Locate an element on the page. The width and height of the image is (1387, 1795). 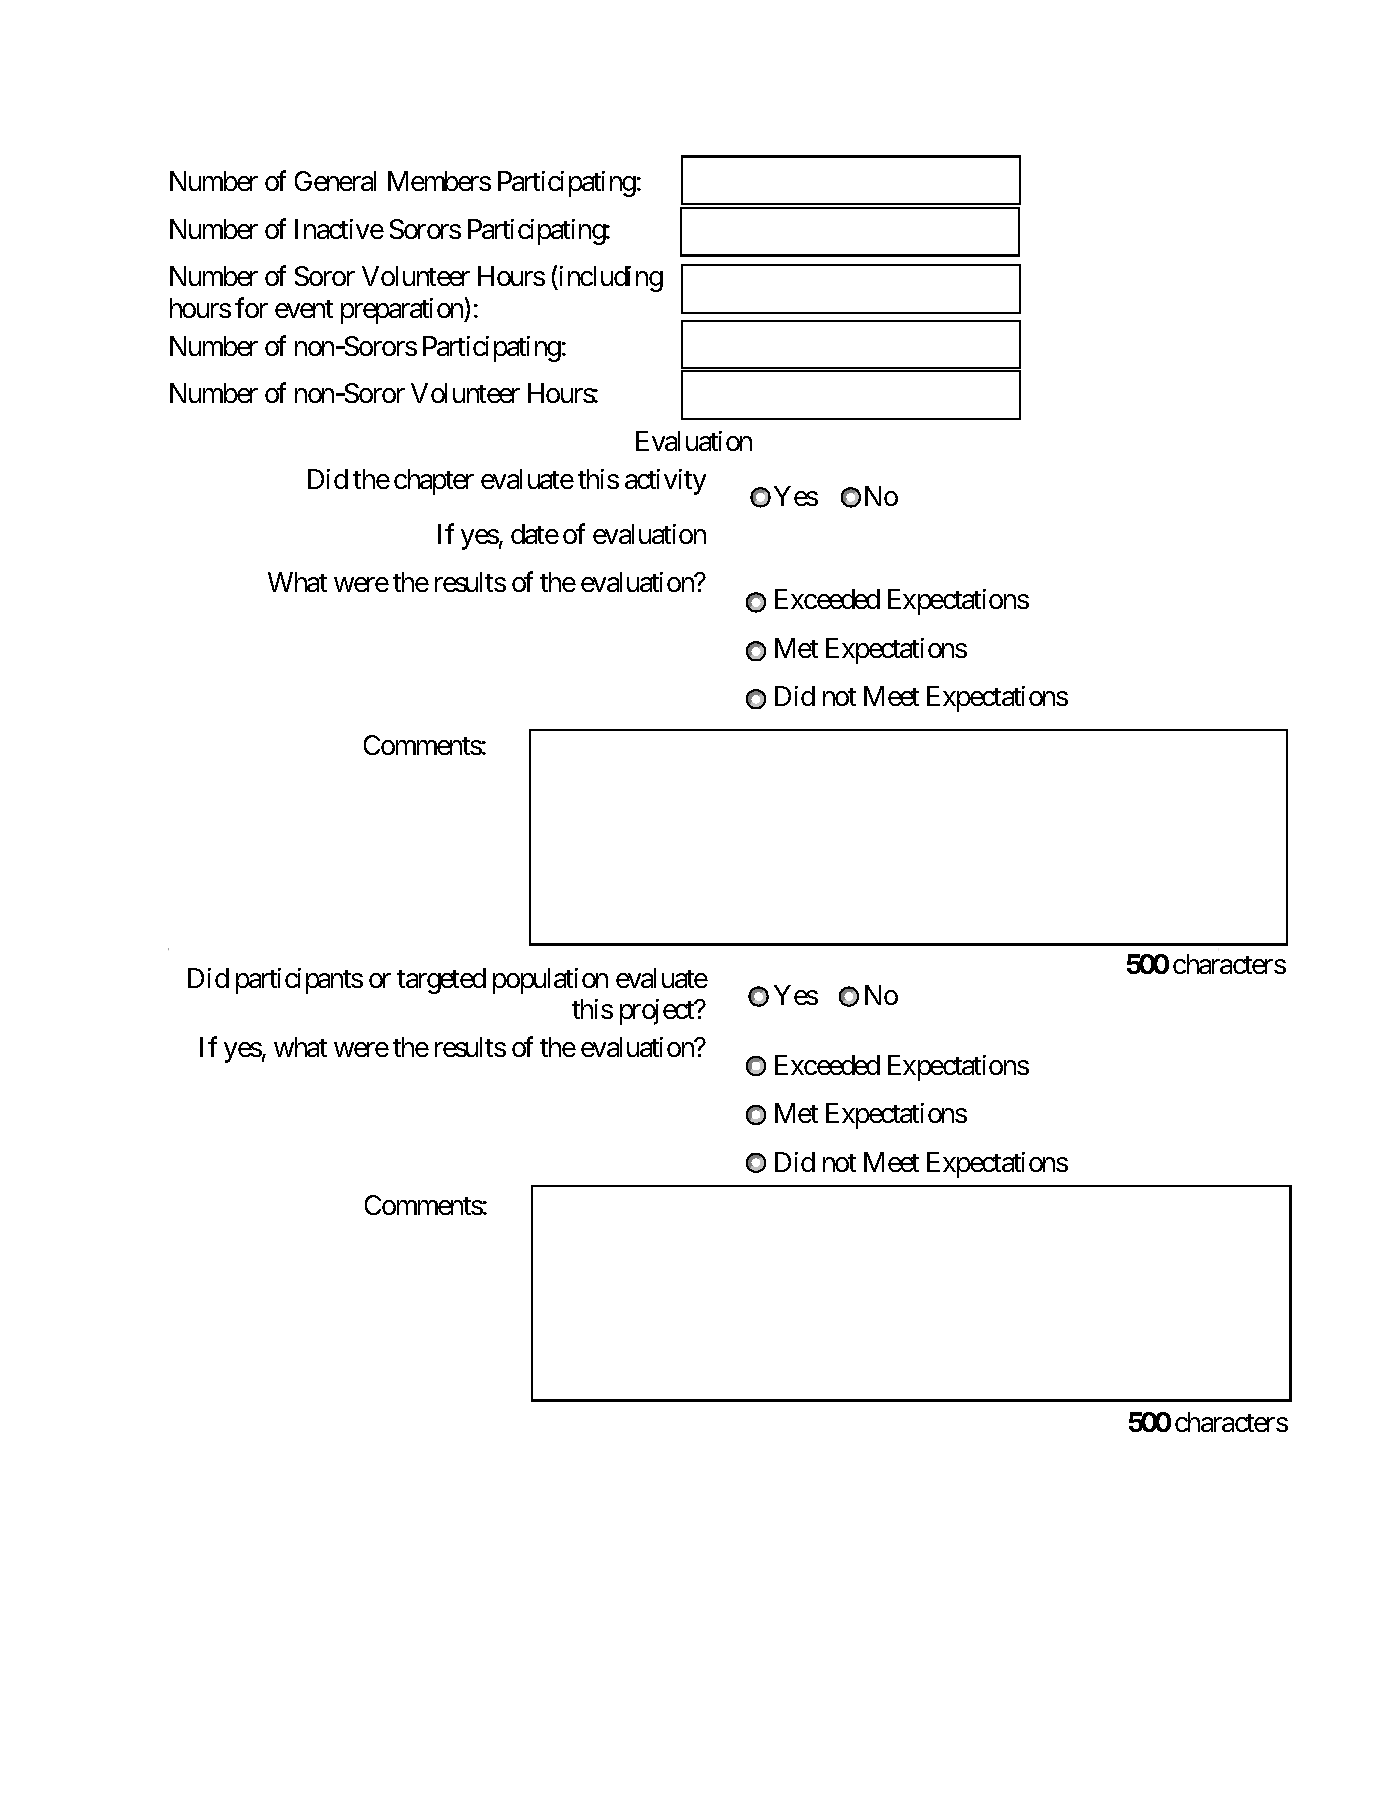
activity is located at coordinates (665, 482).
